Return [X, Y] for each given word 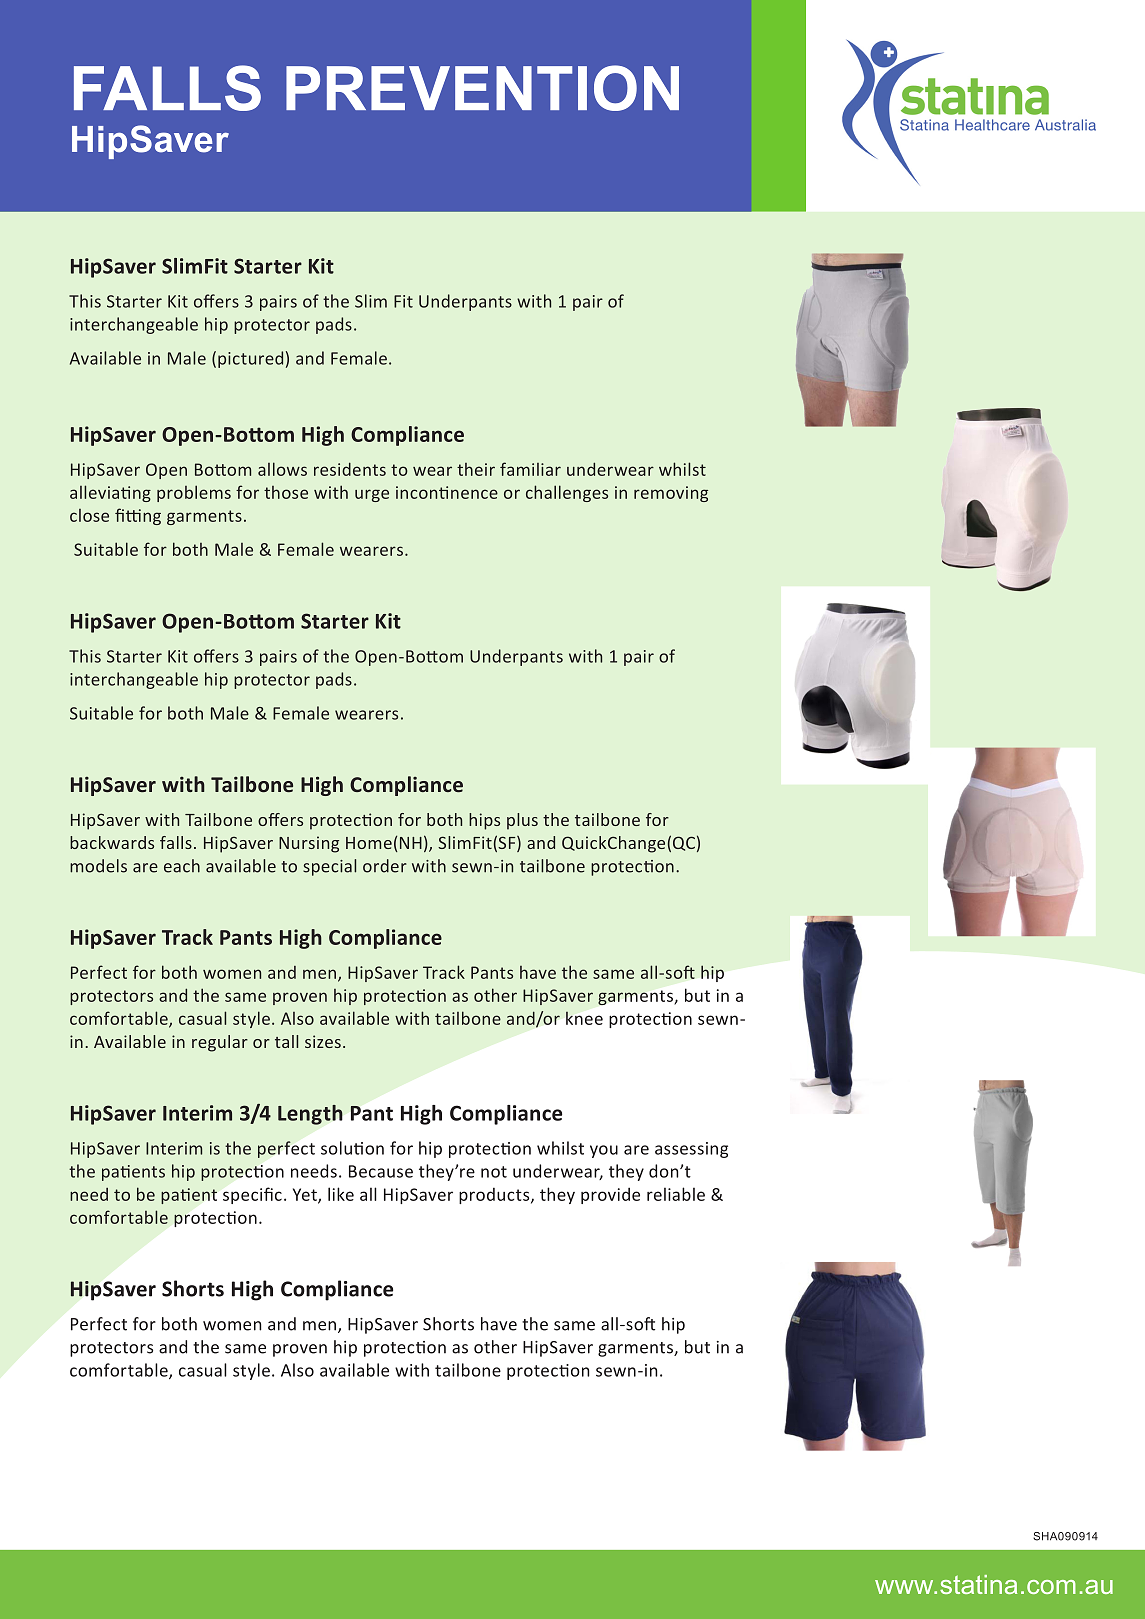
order [385, 866]
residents [350, 469]
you [604, 1151]
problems [194, 493]
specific [252, 1195]
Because [381, 1171]
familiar [530, 469]
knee [584, 1018]
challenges [567, 493]
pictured [250, 359]
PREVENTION [482, 88]
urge [372, 495]
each [182, 866]
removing [671, 494]
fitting [138, 516]
